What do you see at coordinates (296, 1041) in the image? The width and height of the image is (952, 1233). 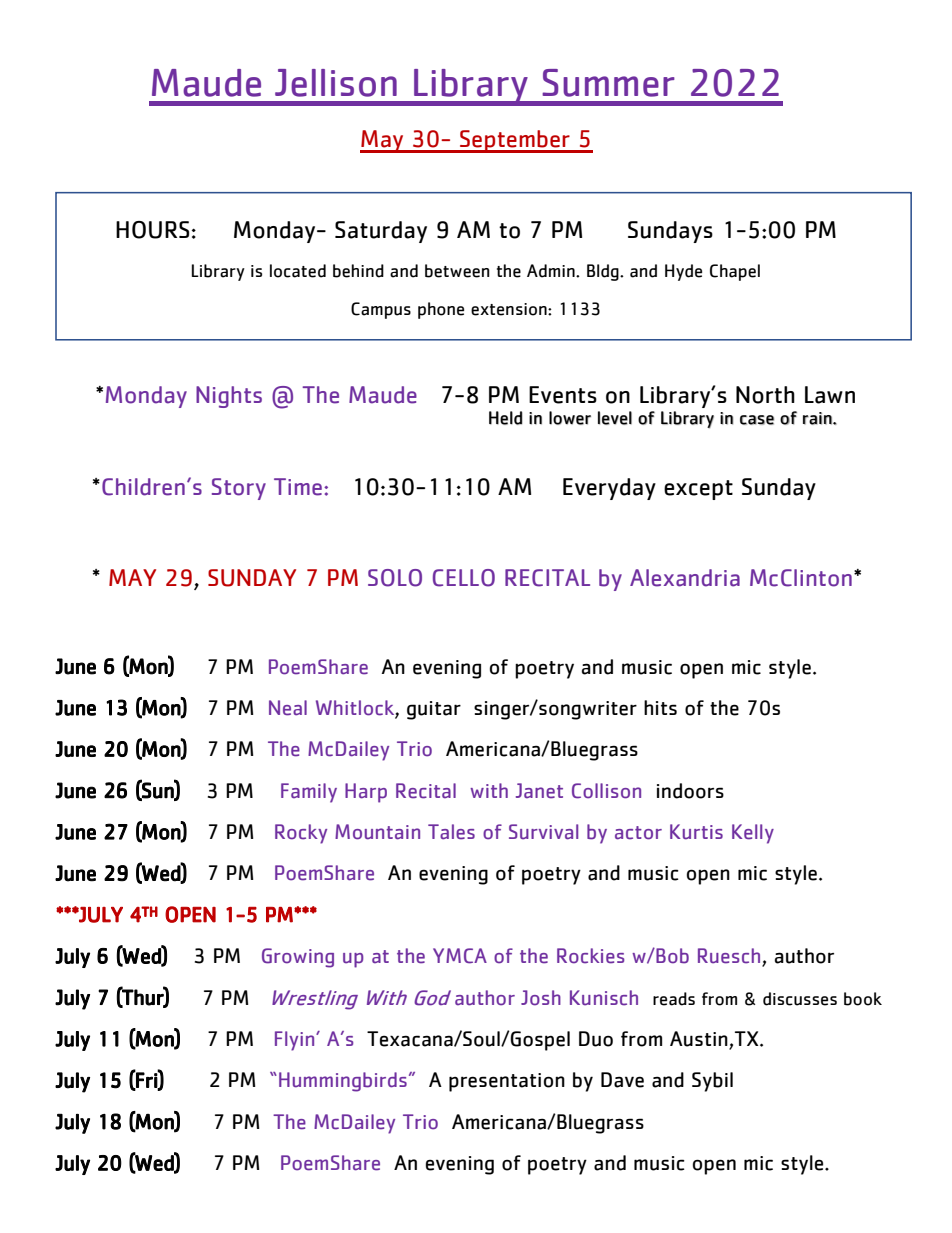 I see `Flyin` at bounding box center [296, 1041].
